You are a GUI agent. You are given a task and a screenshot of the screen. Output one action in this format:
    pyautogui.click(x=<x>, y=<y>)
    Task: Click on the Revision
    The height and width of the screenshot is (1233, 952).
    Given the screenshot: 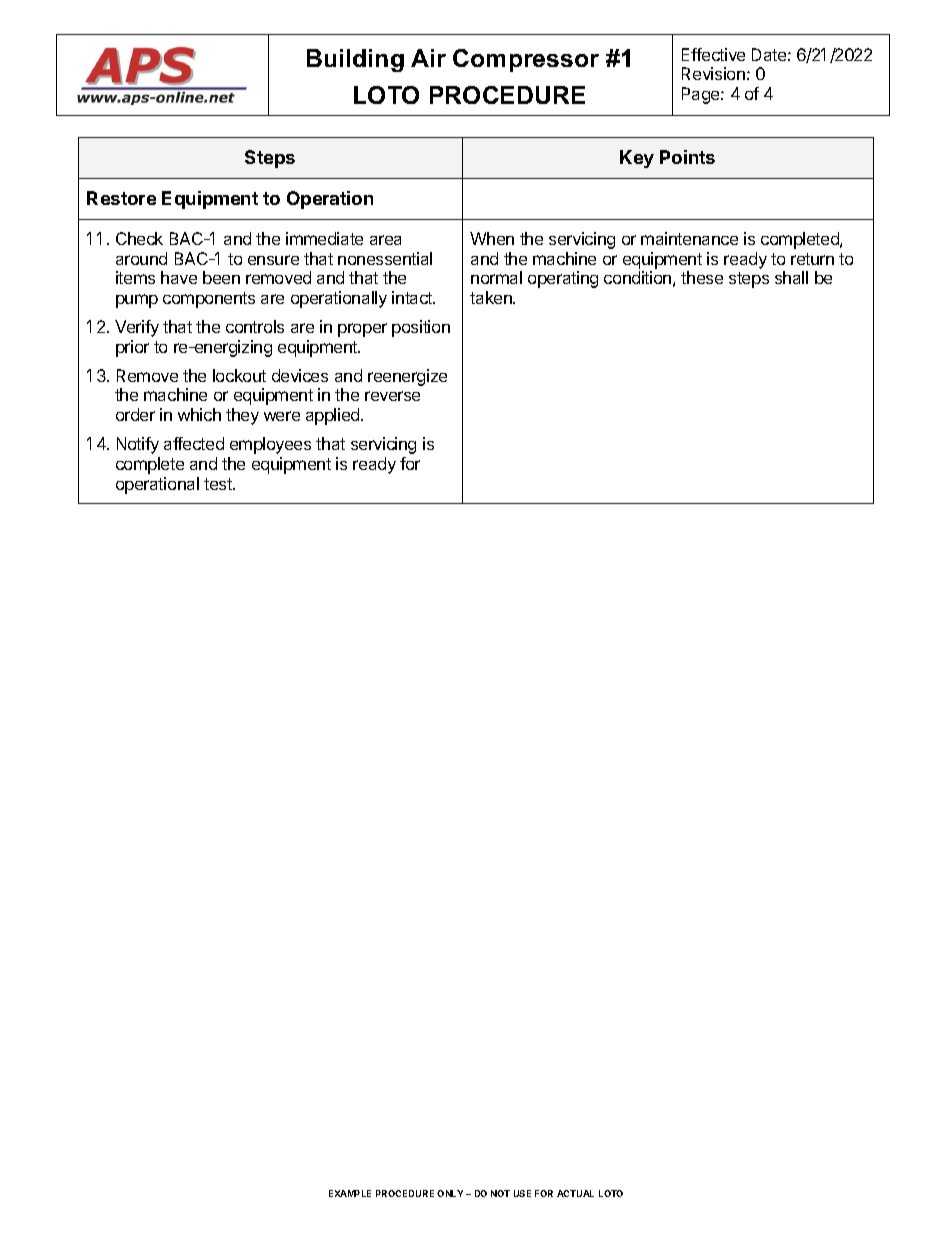 What is the action you would take?
    pyautogui.click(x=713, y=73)
